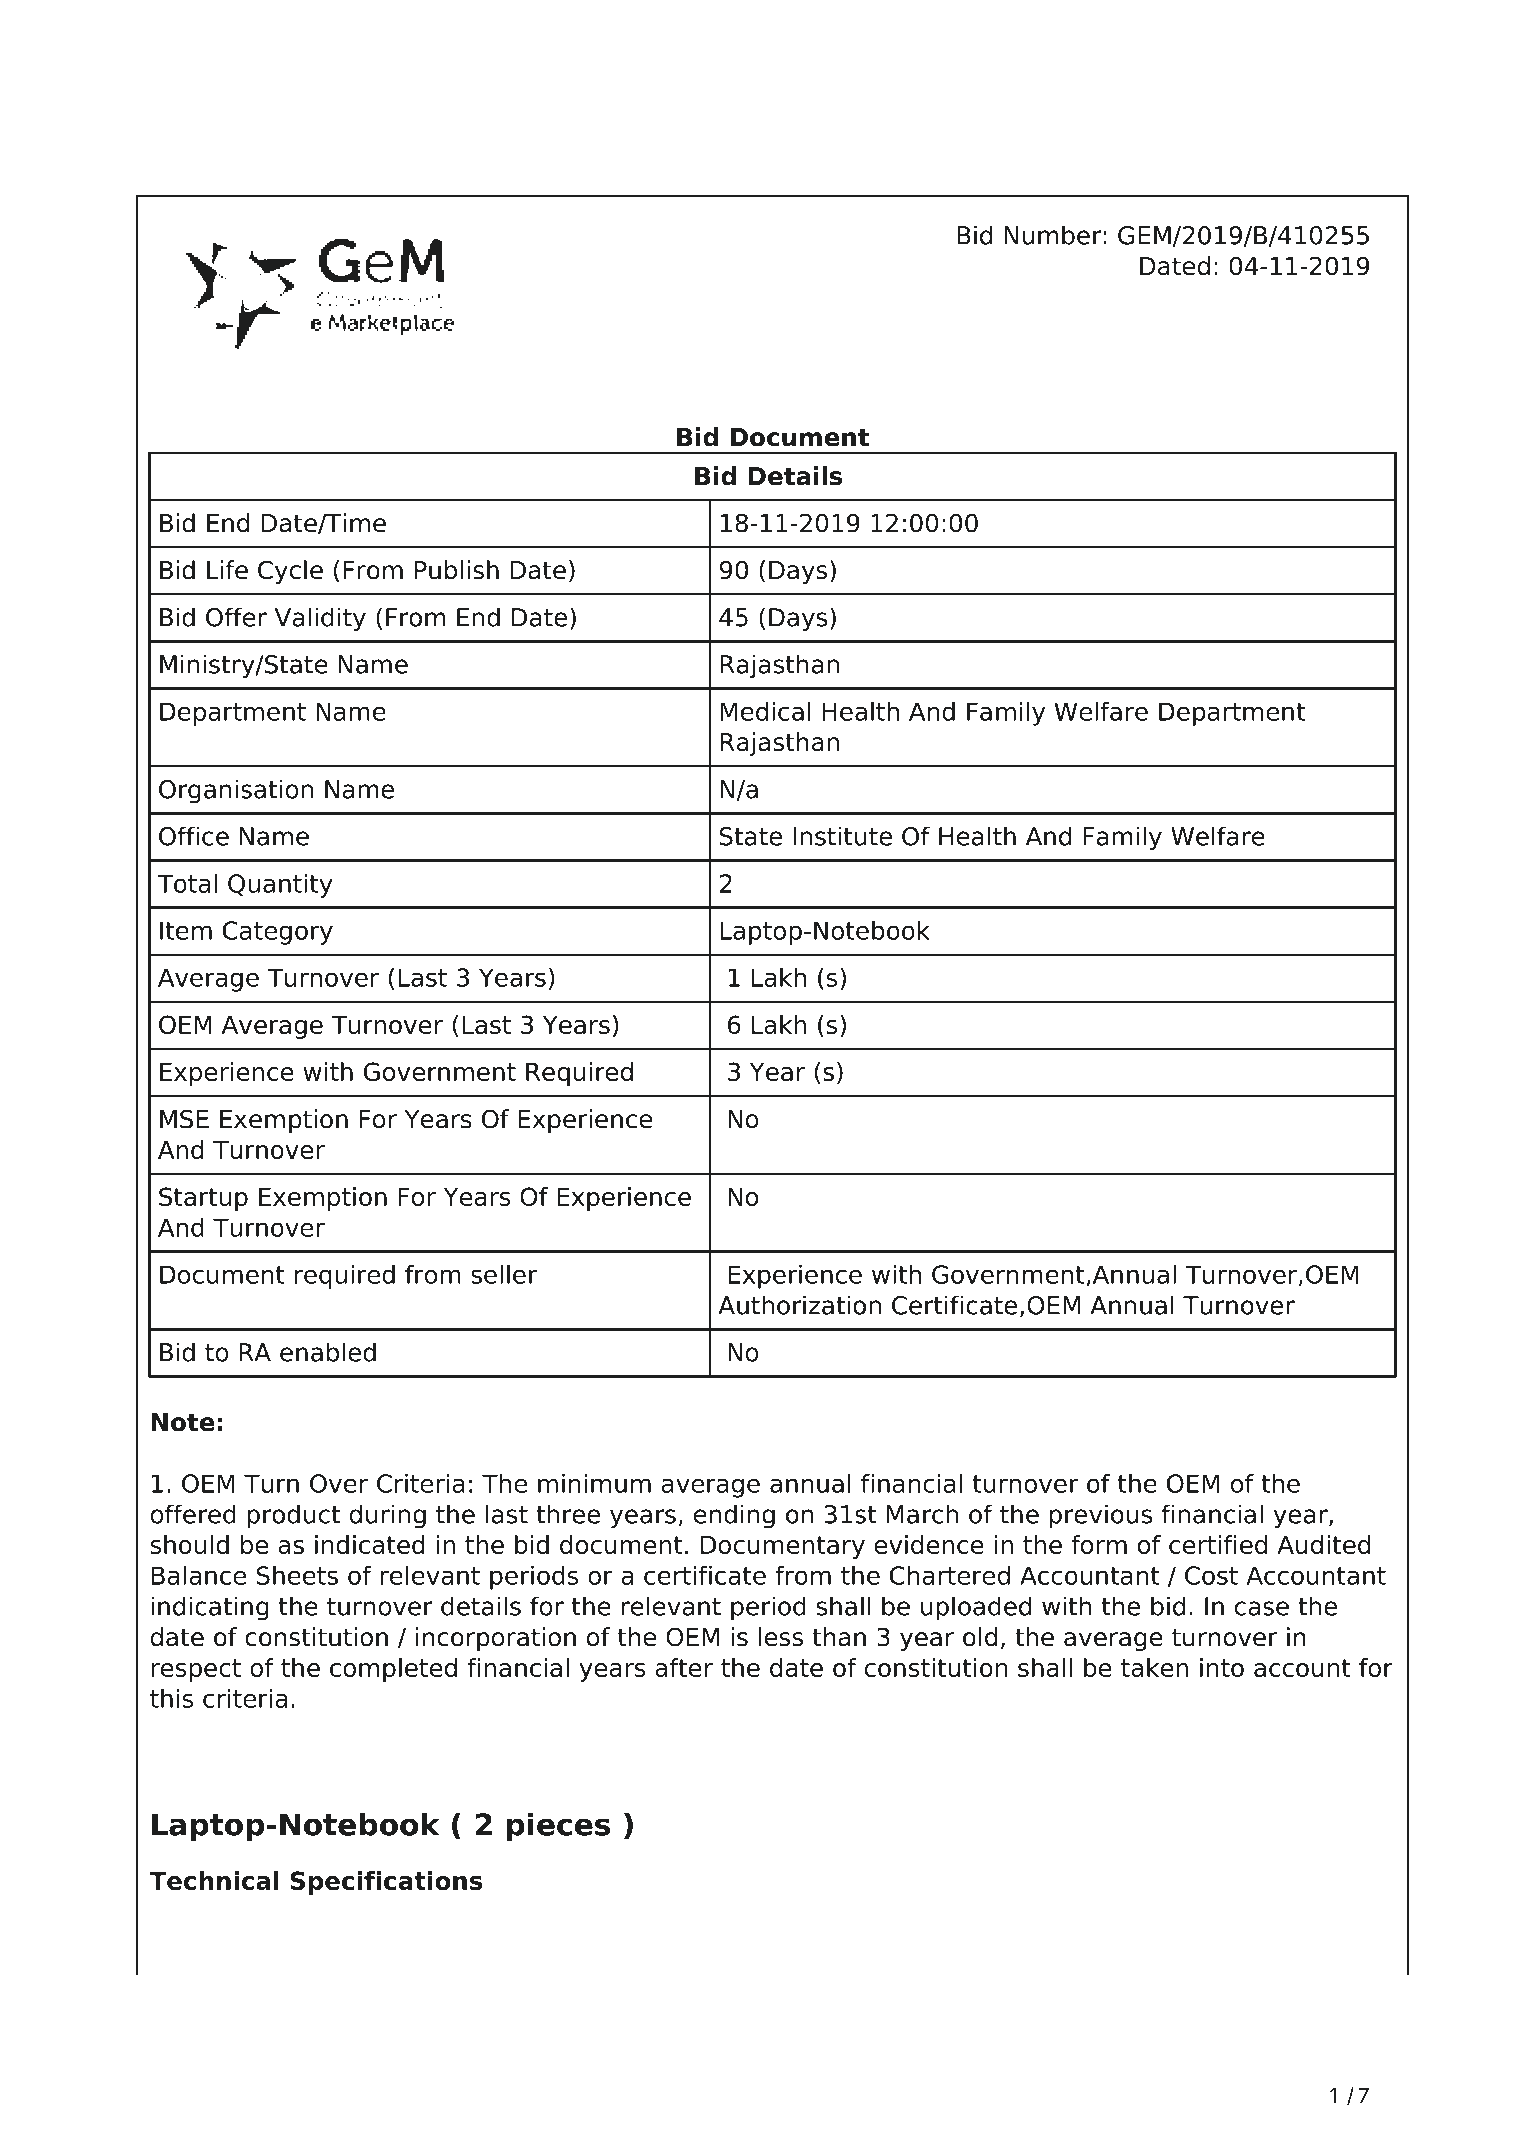 Image resolution: width=1524 pixels, height=2155 pixels. Describe the element at coordinates (842, 836) in the screenshot. I see `Institute` at that location.
